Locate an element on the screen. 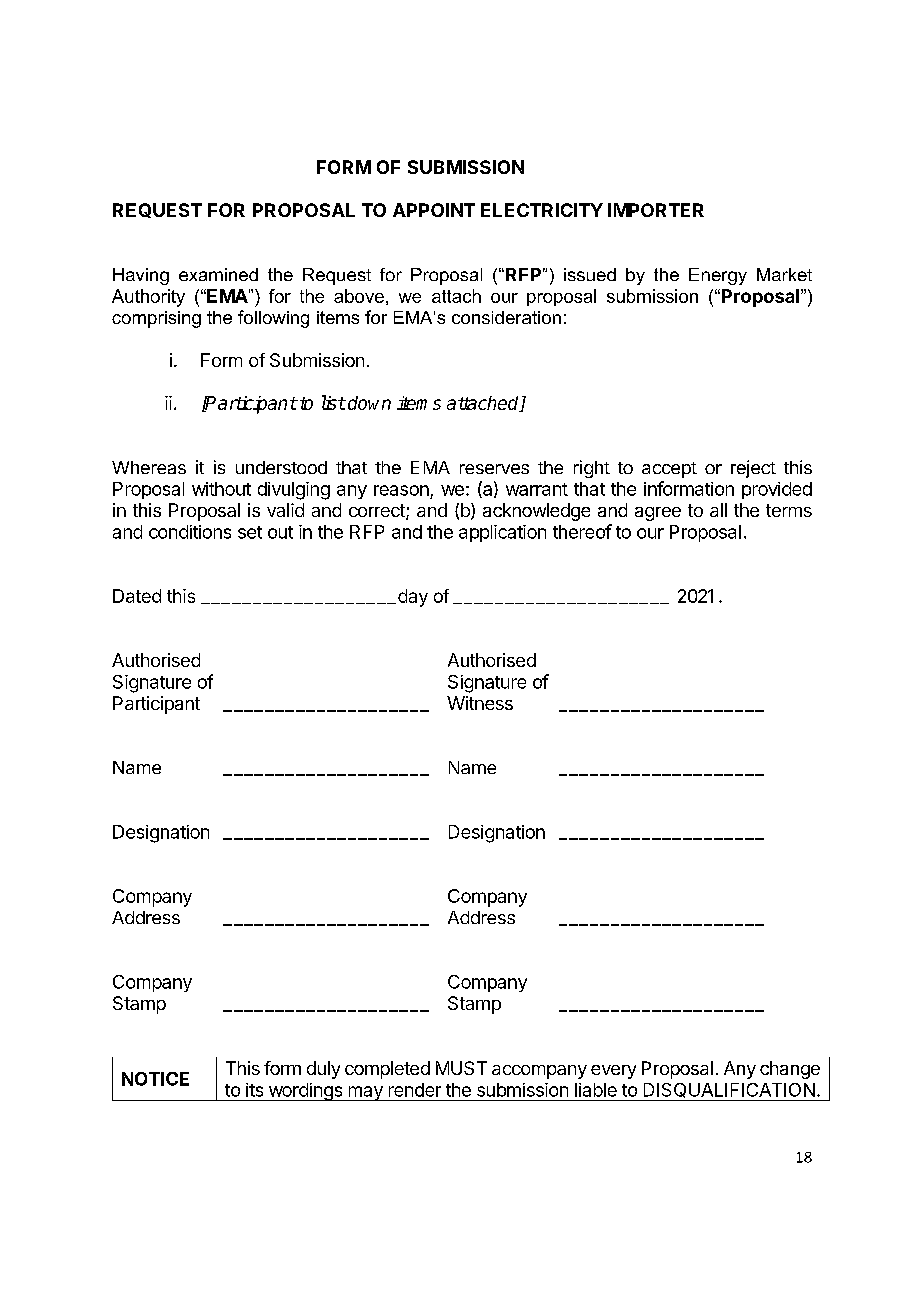 The width and height of the screenshot is (924, 1307). Energy is located at coordinates (718, 276).
